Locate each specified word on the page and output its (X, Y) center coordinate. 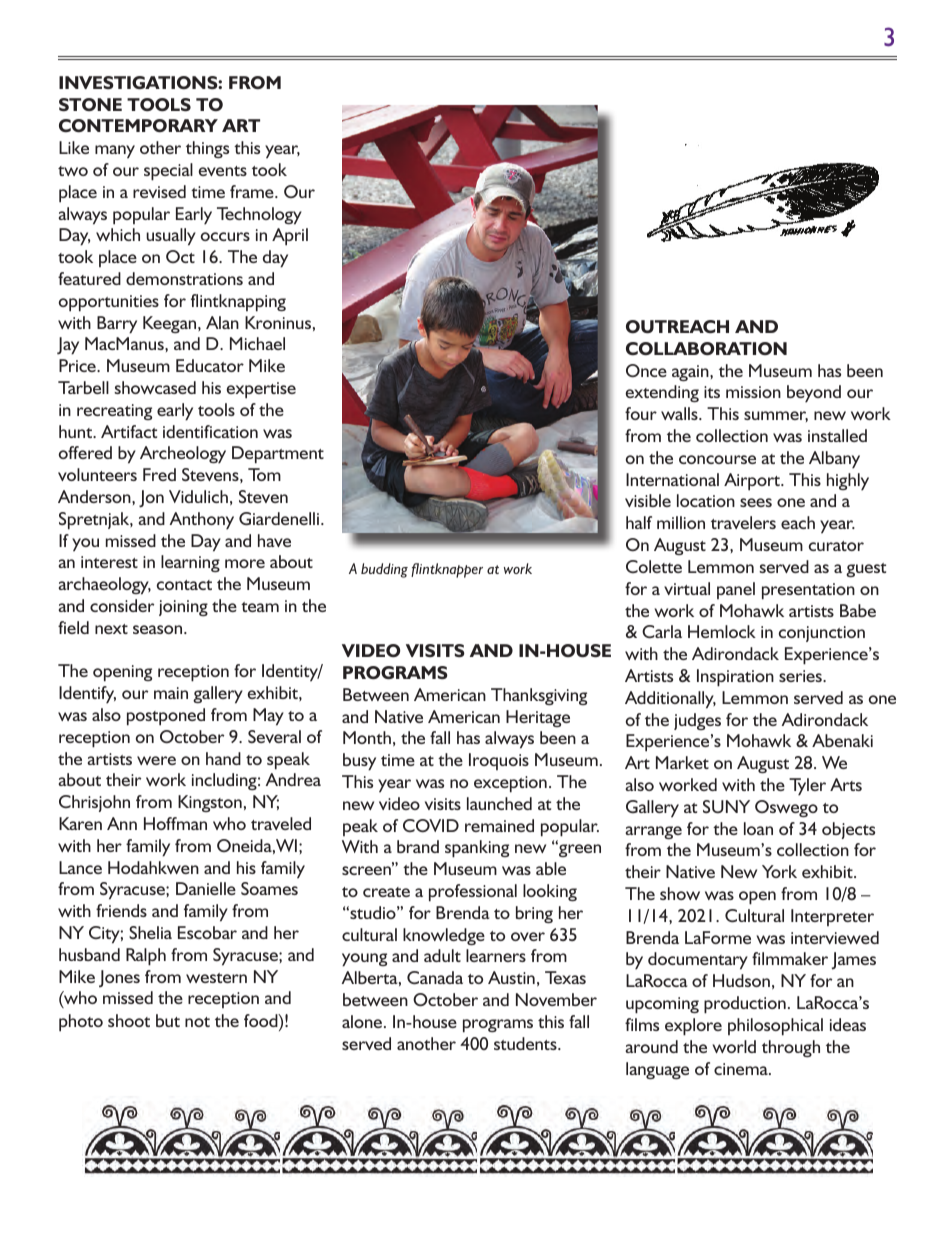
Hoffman (175, 823)
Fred (159, 474)
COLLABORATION (706, 348)
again (691, 373)
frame (253, 191)
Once (646, 370)
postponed (166, 717)
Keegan (171, 324)
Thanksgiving (539, 696)
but (168, 1020)
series (801, 676)
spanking (477, 849)
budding (384, 570)
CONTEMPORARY (138, 125)
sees (756, 502)
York (779, 871)
